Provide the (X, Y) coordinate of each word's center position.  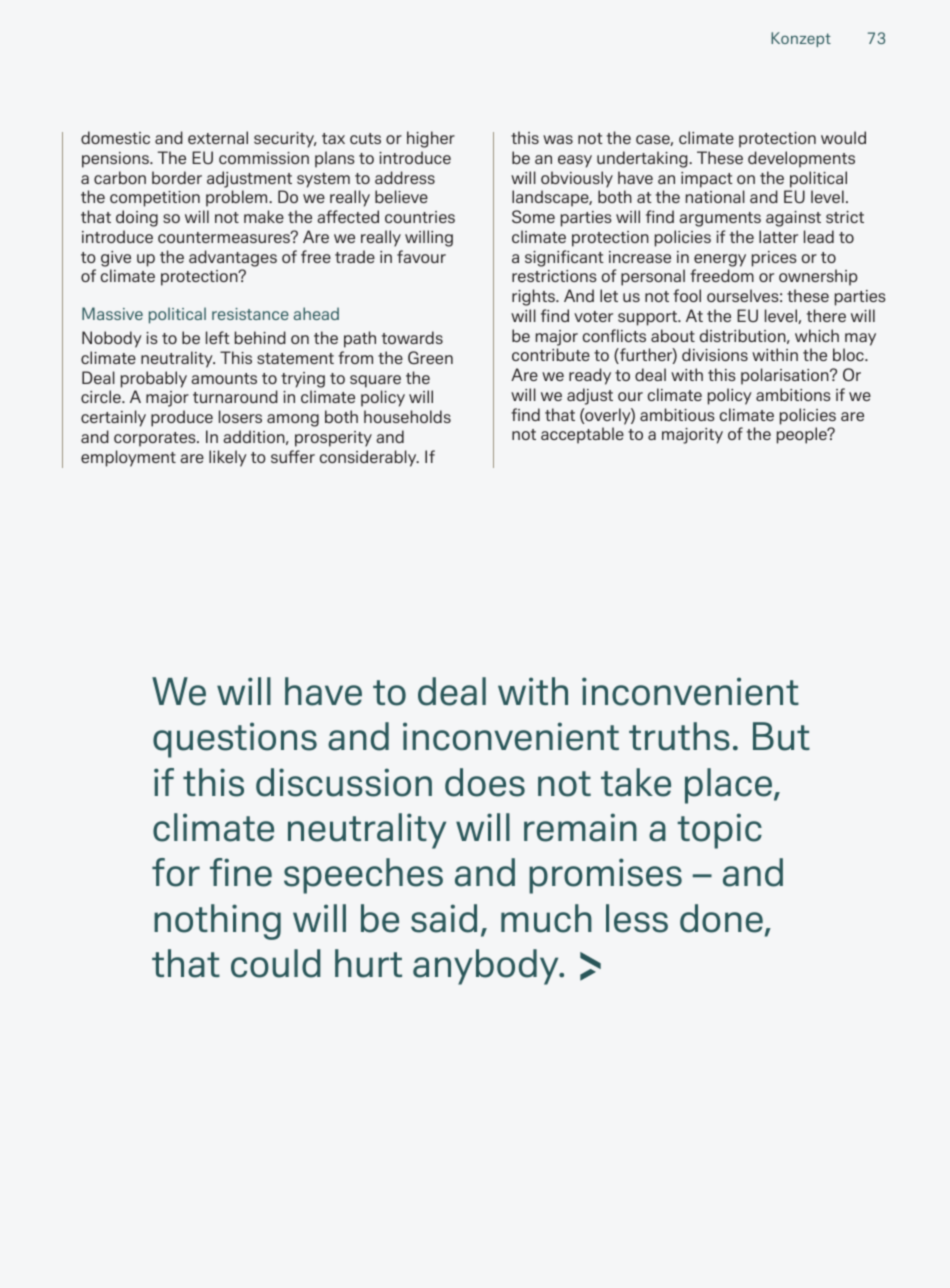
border (177, 177)
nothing (217, 922)
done (721, 918)
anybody (487, 967)
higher (431, 139)
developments (801, 159)
